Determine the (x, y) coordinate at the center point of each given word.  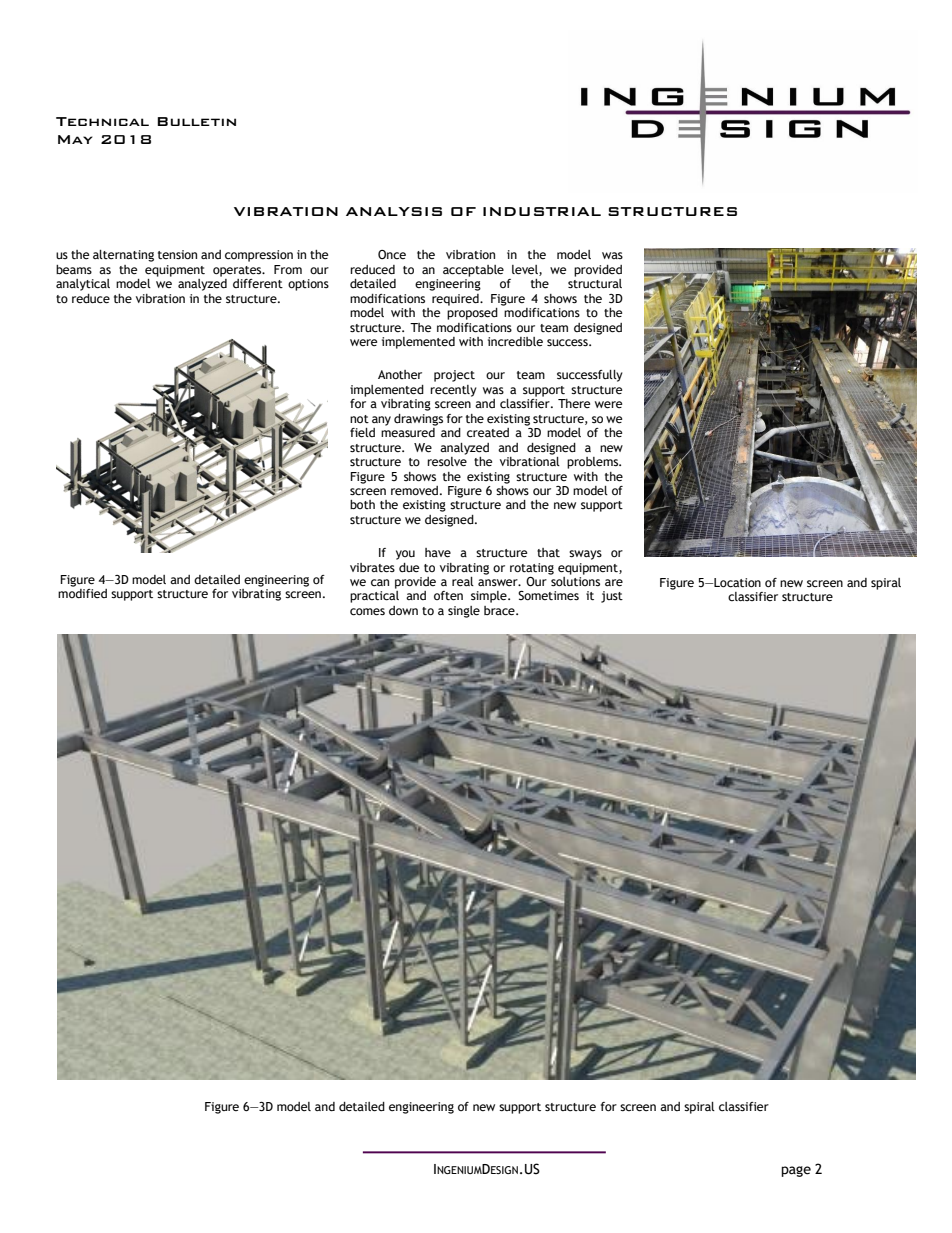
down (403, 610)
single (464, 612)
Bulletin (196, 121)
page (796, 1171)
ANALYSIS (394, 211)
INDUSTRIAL (542, 211)
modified (82, 594)
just (612, 597)
